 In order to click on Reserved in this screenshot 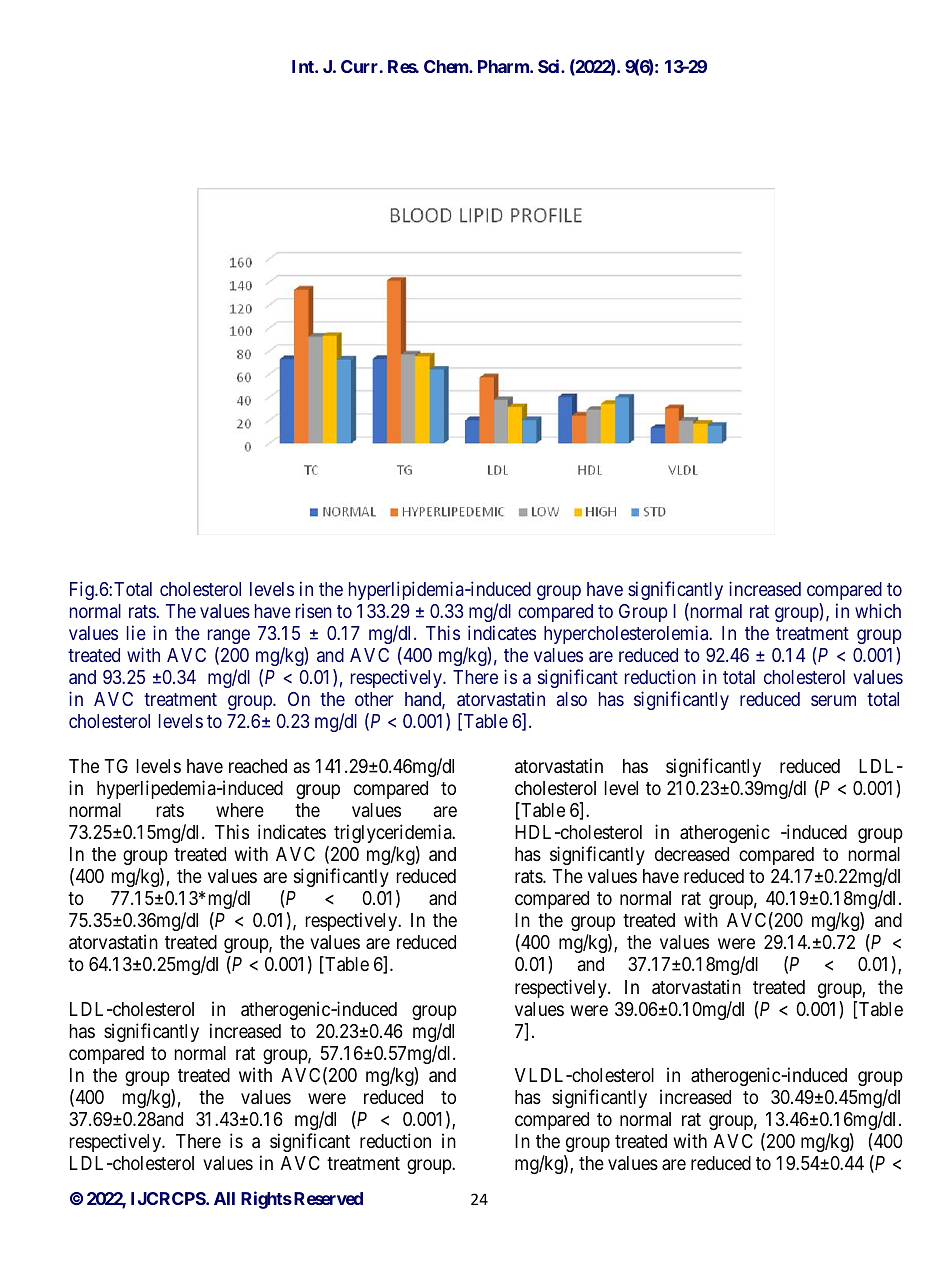, I will do `click(328, 1198)`.
